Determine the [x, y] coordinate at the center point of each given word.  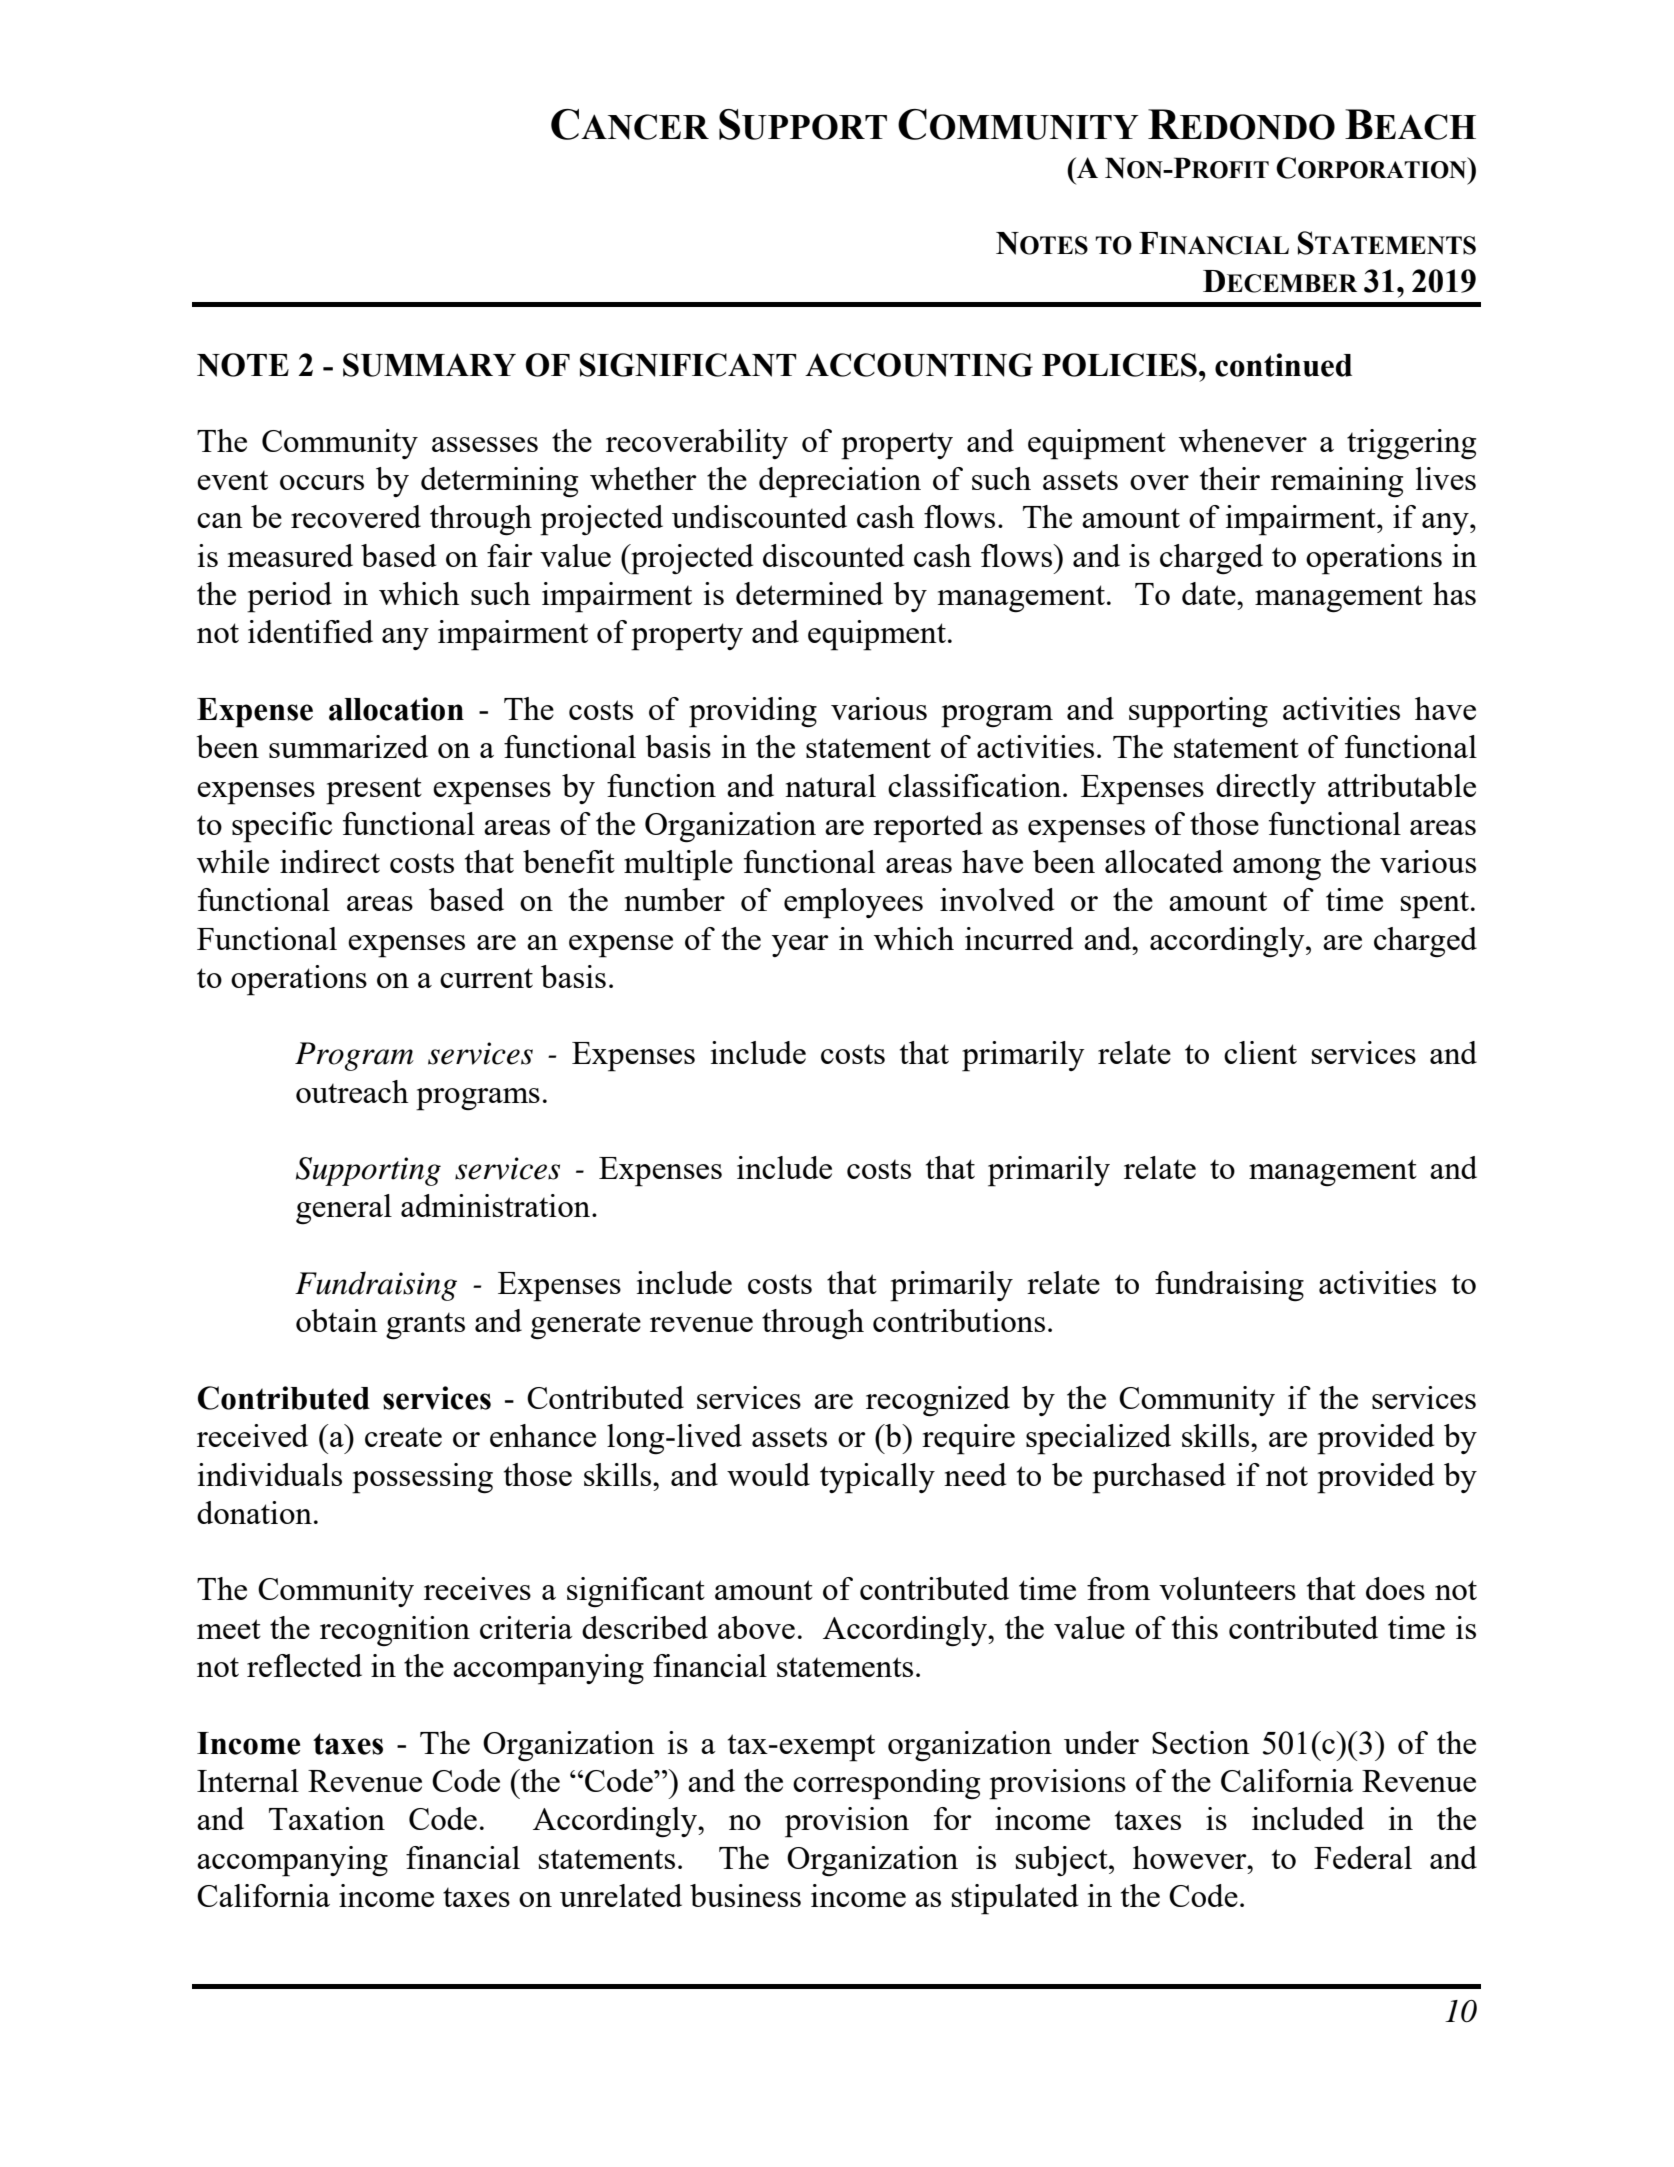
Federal [1363, 1857]
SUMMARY [429, 365]
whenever [1243, 440]
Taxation [327, 1818]
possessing [422, 1478]
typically [877, 1478]
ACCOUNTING [919, 365]
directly [1266, 789]
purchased [1159, 1478]
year [800, 946]
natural [830, 785]
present [374, 791]
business [745, 1895]
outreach [352, 1091]
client [1260, 1052]
